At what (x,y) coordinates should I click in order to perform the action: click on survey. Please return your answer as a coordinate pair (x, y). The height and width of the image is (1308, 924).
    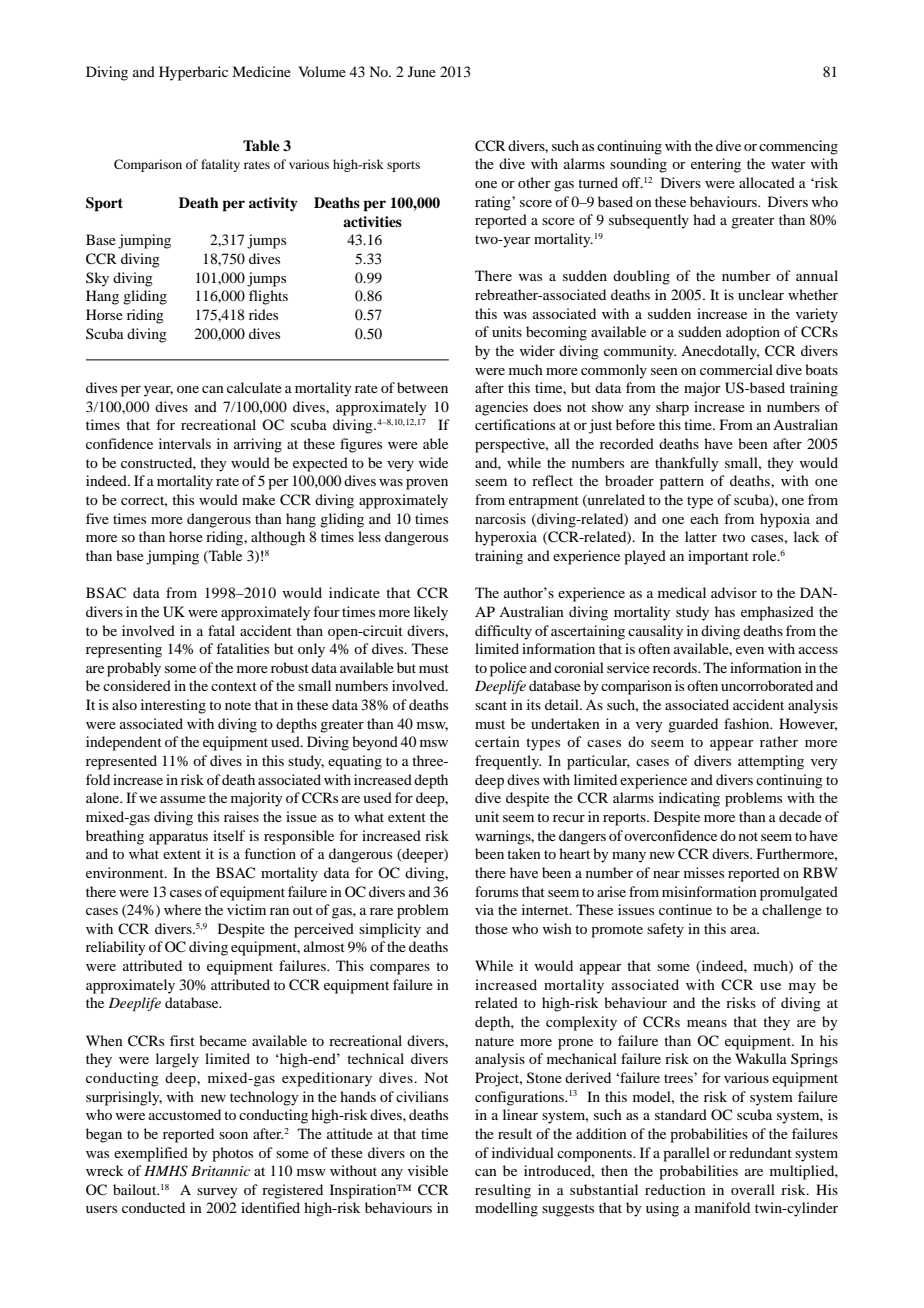
    Looking at the image, I should click on (217, 1193).
